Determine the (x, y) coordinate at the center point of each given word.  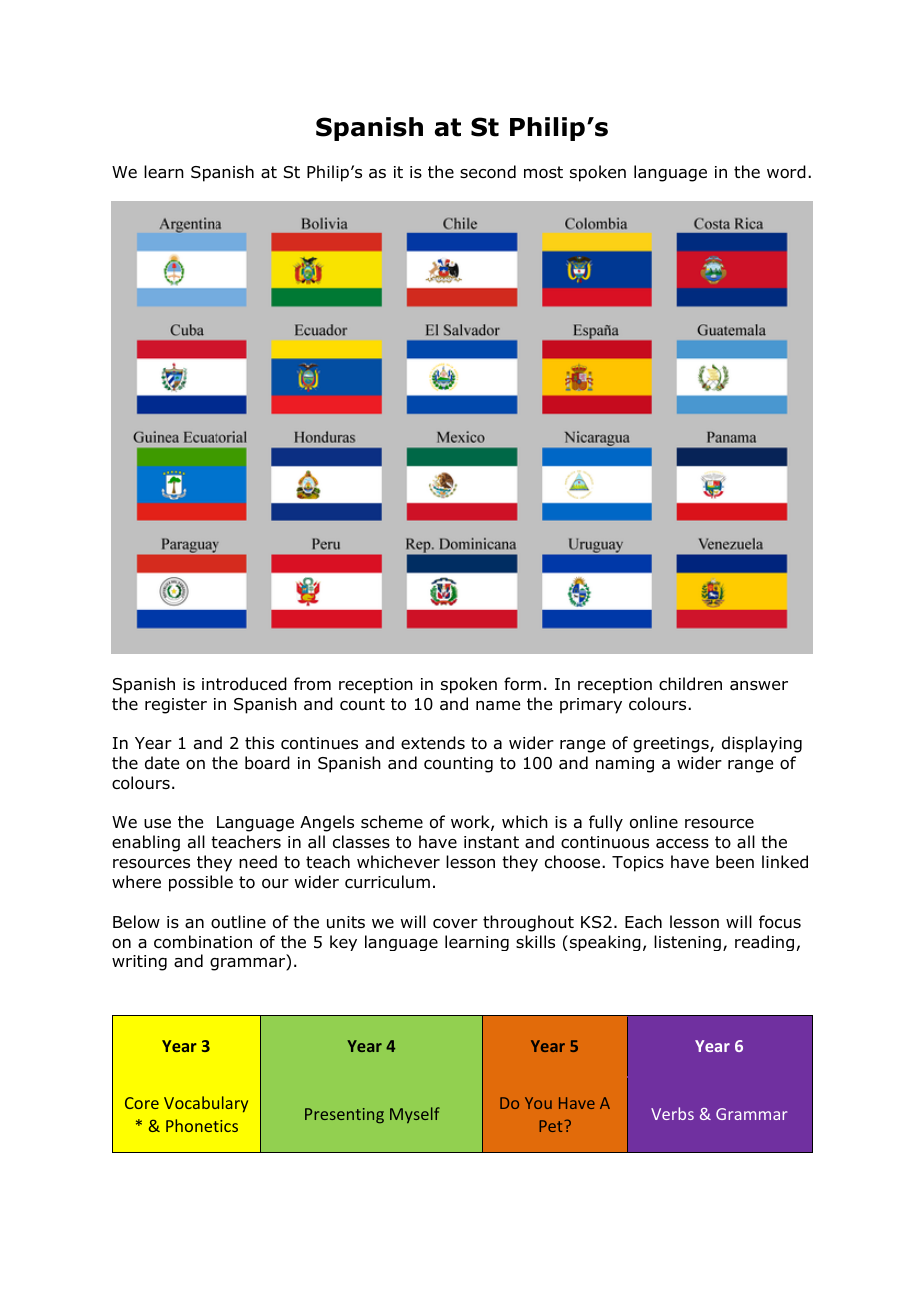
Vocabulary (206, 1104)
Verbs (672, 1113)
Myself (415, 1115)
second (488, 172)
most (543, 172)
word (786, 172)
